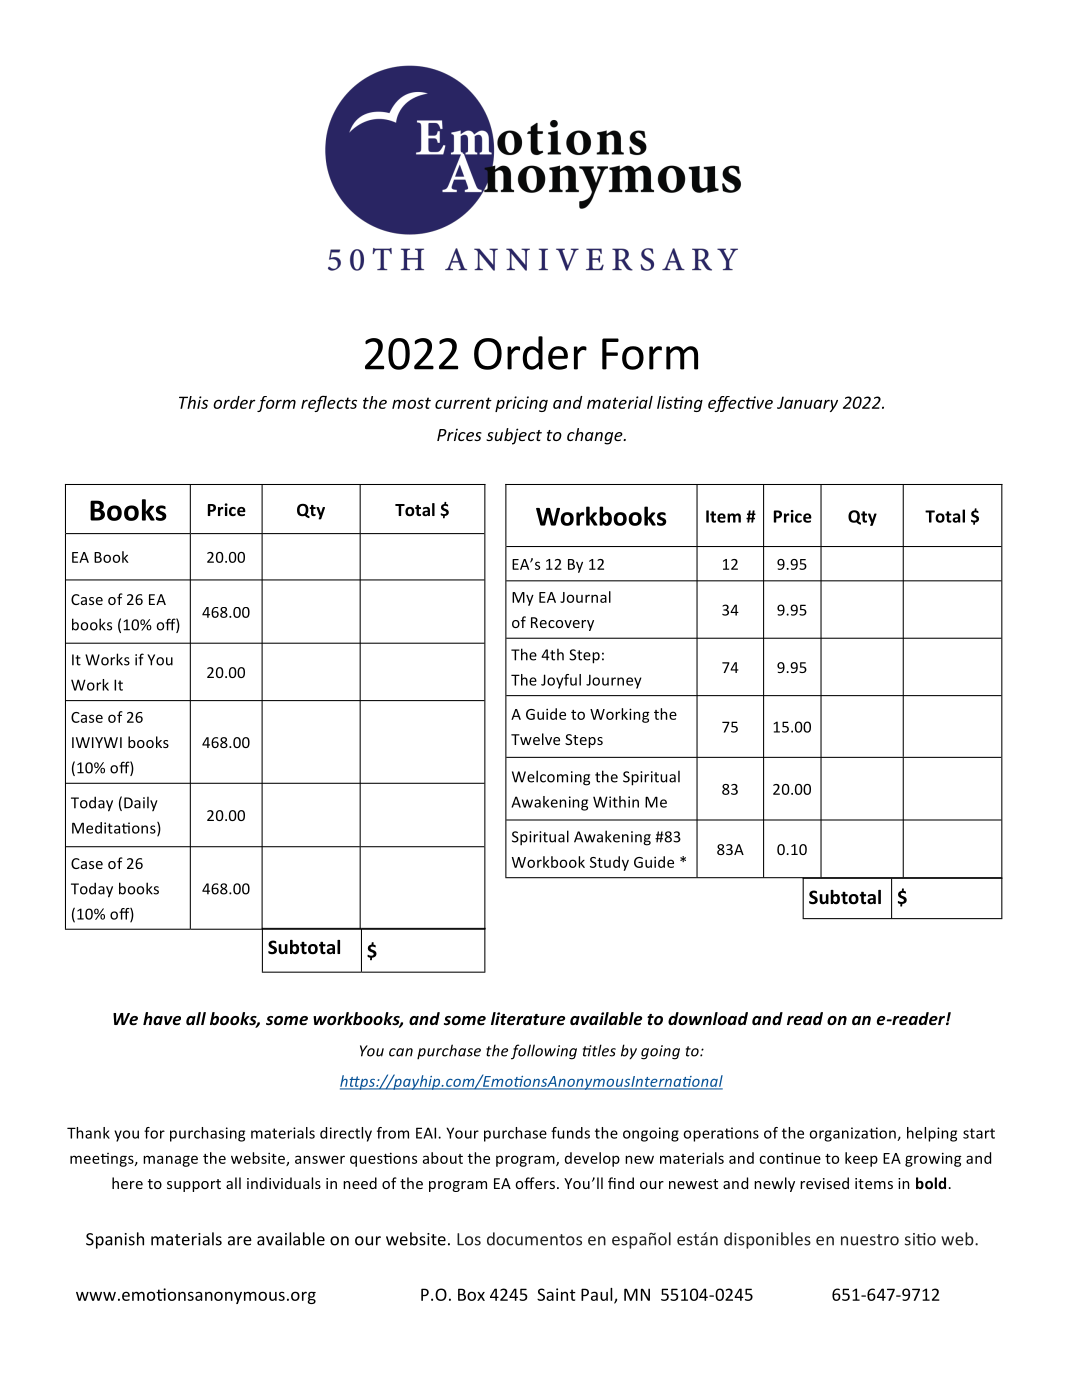  Describe the element at coordinates (528, 1019) in the screenshot. I see `literature` at that location.
